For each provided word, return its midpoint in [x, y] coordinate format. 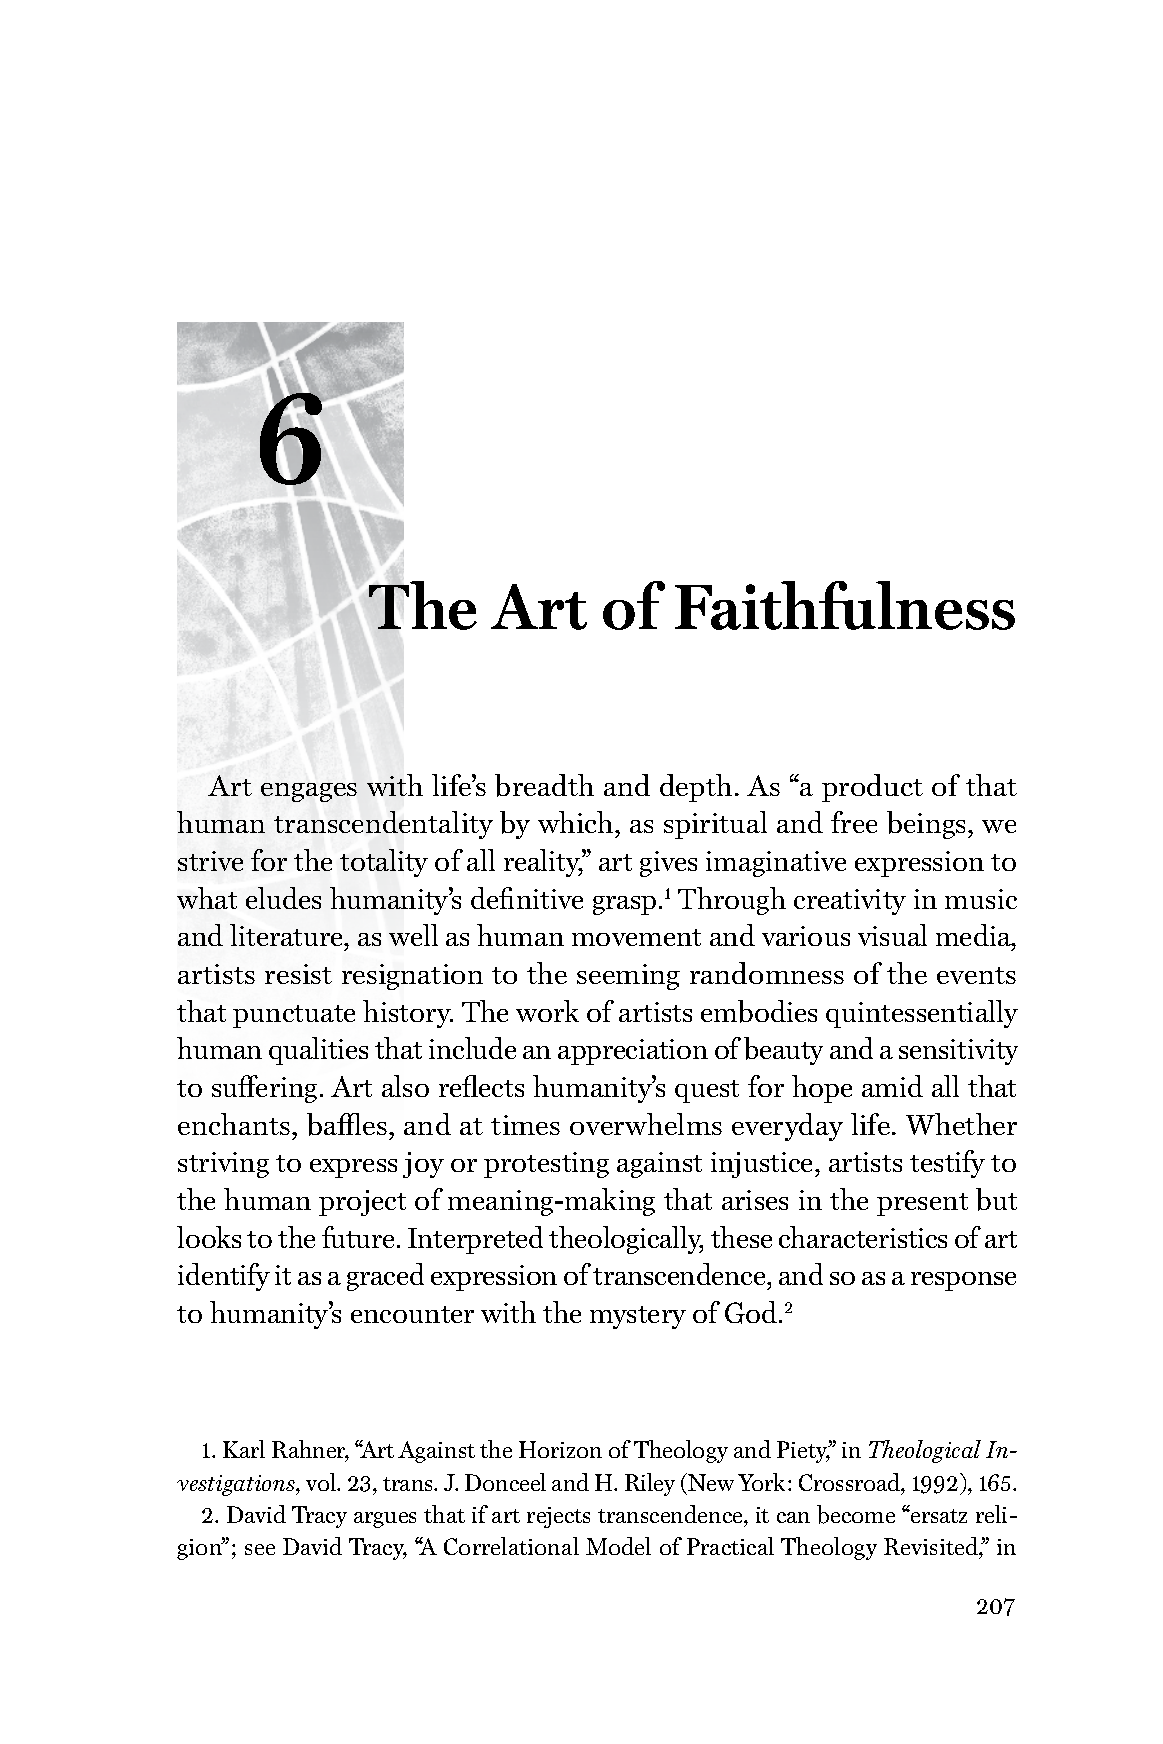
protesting [546, 1165]
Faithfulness [845, 605]
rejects [558, 1517]
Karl [244, 1449]
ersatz [938, 1516]
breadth [544, 785]
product [872, 788]
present [922, 1204]
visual [892, 935]
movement [636, 937]
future [358, 1237]
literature [288, 937]
